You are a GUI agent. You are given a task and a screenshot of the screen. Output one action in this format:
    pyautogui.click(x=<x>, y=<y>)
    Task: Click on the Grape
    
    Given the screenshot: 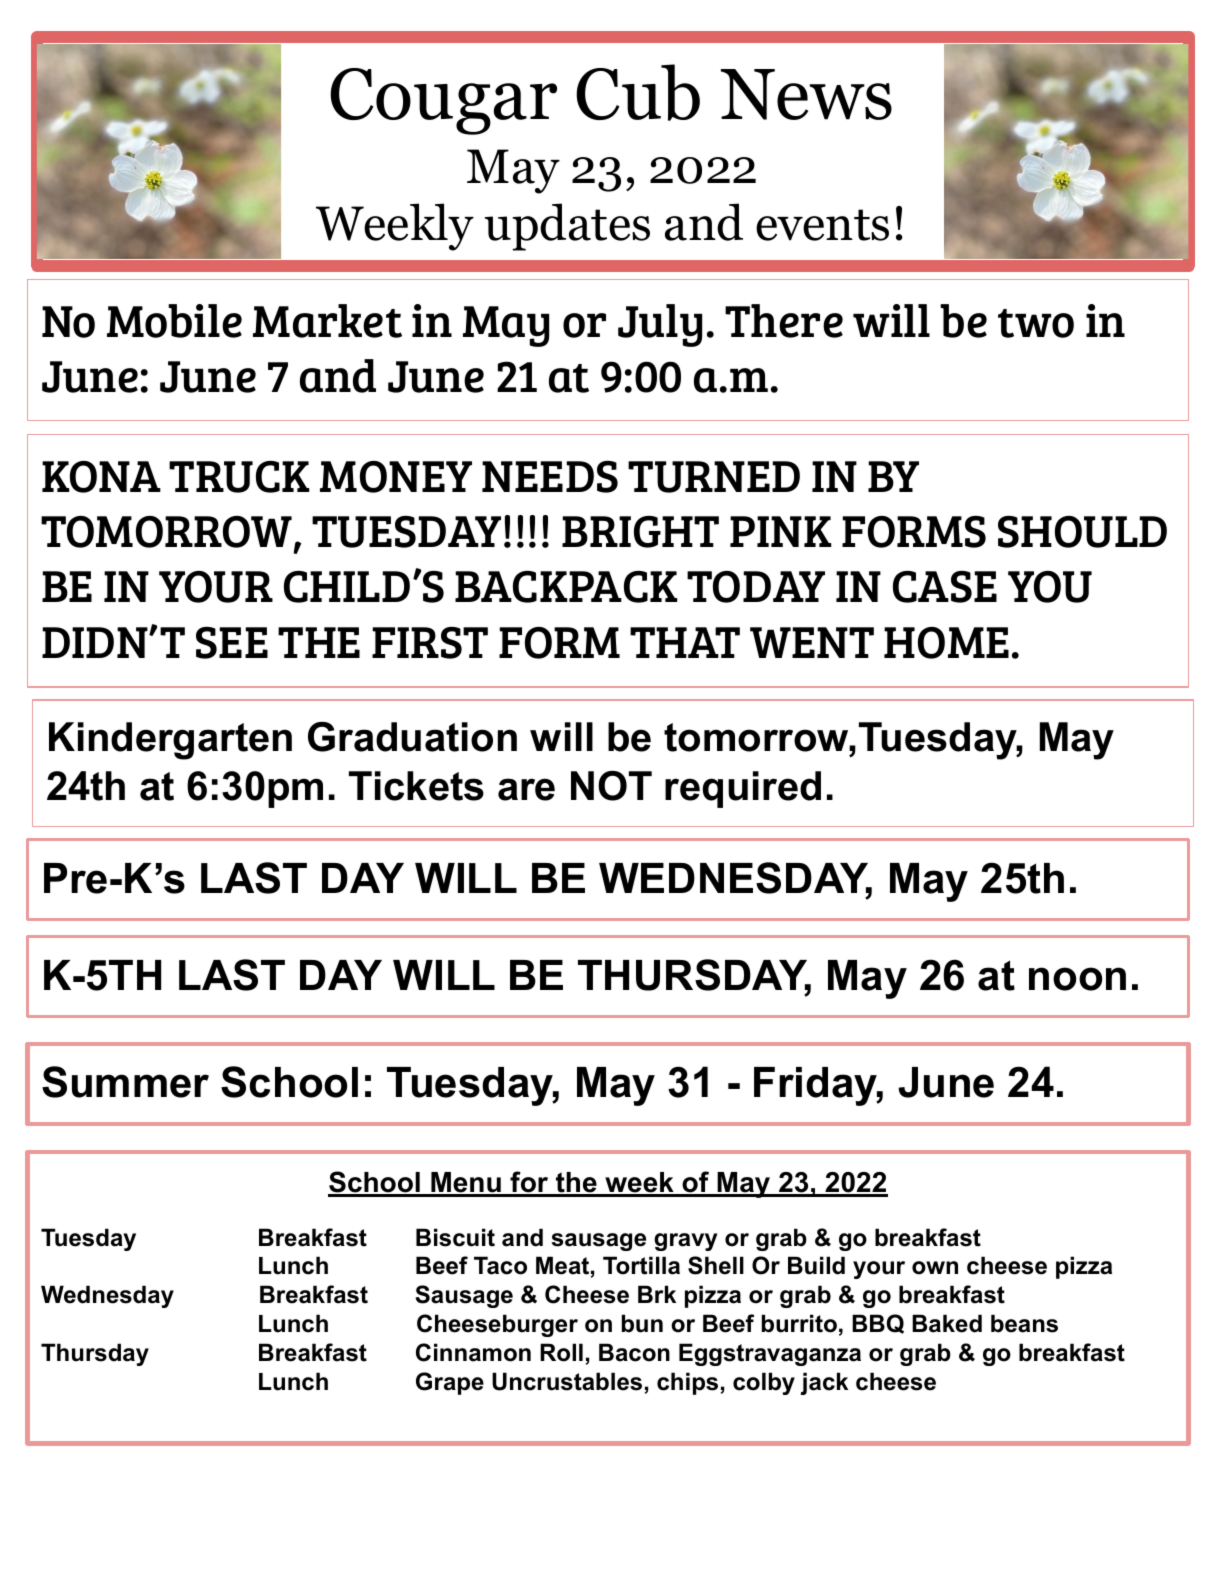 What is the action you would take?
    pyautogui.click(x=450, y=1383)
